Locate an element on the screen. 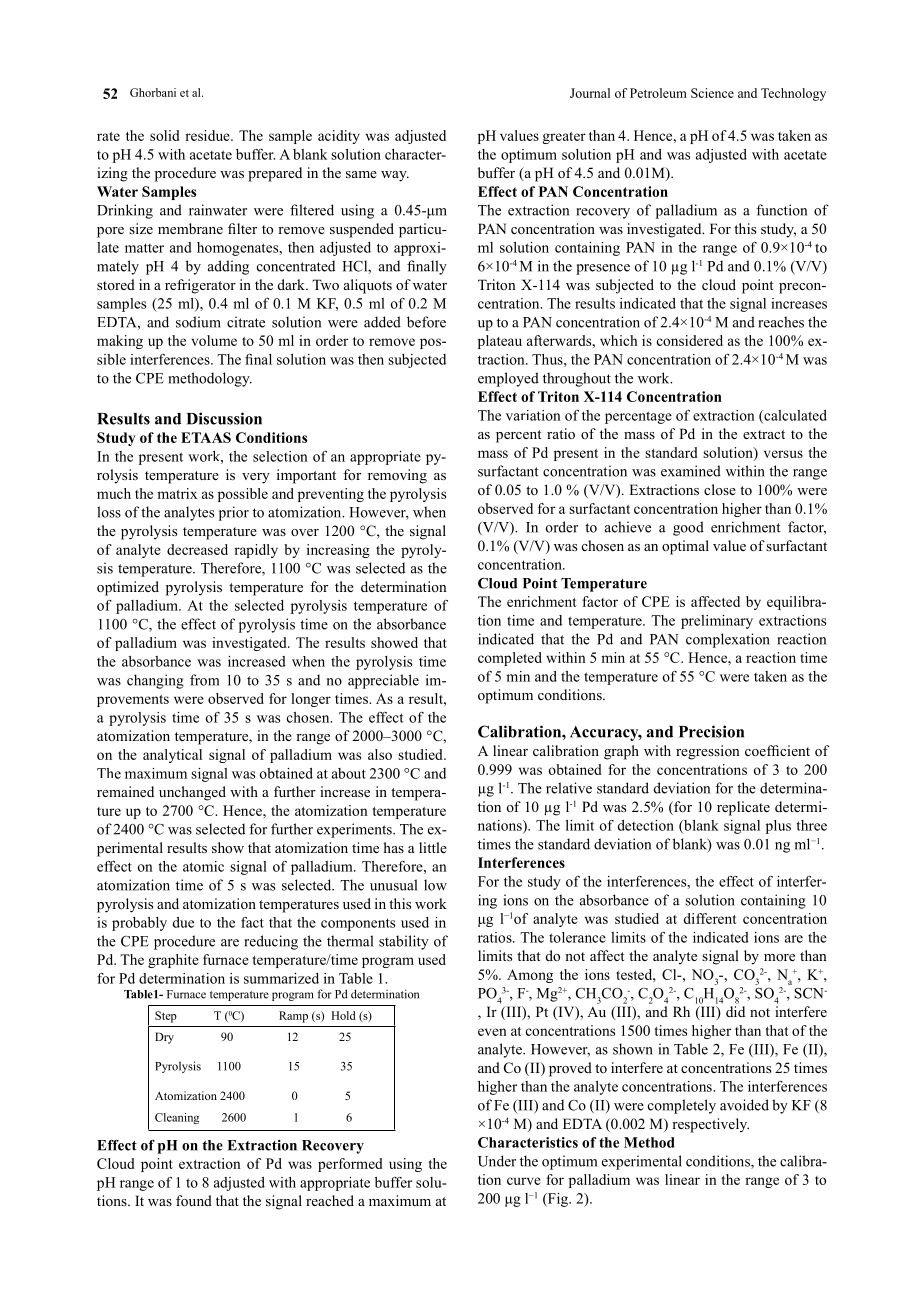 The image size is (924, 1308). replicate is located at coordinates (743, 808).
